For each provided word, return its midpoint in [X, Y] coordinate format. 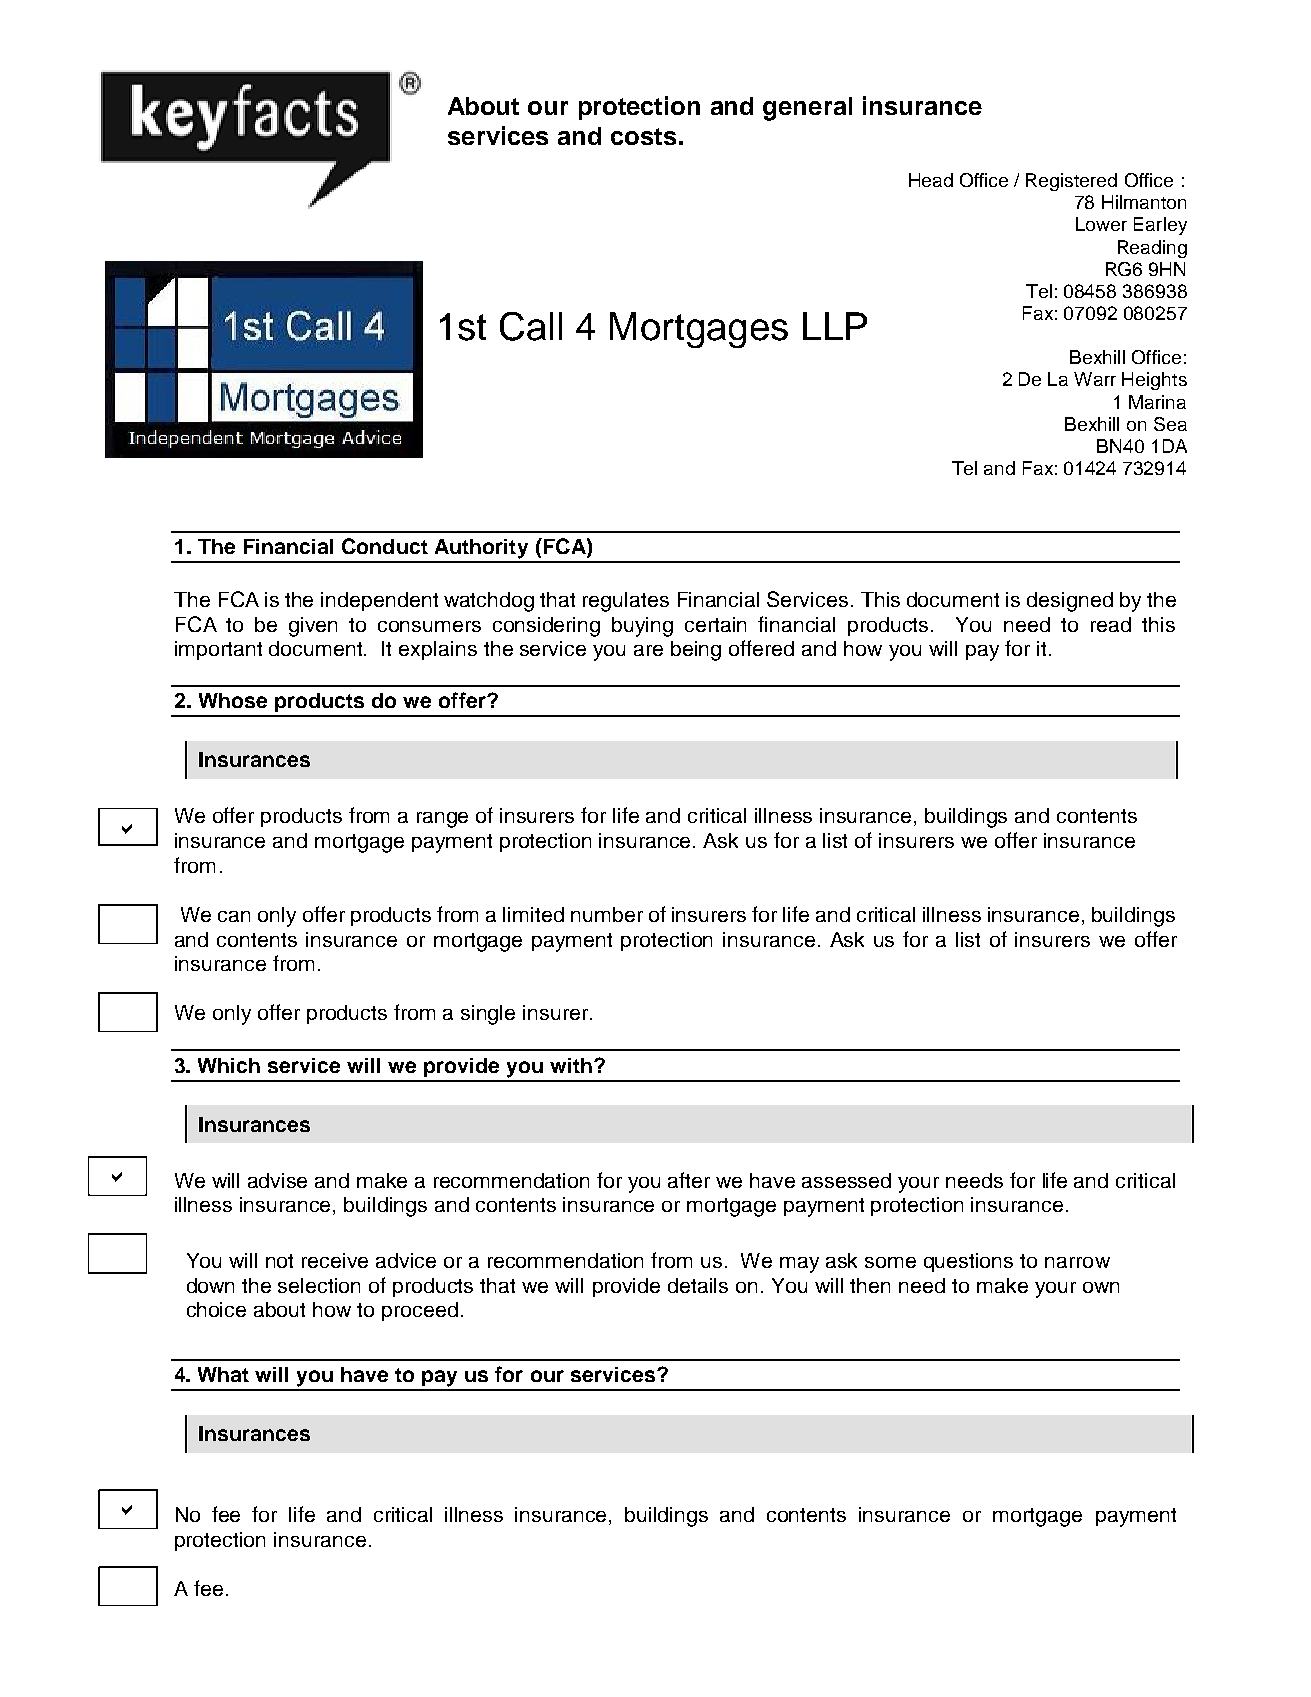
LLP [835, 326]
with [571, 1065]
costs [643, 136]
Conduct [385, 546]
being [696, 651]
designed [1070, 602]
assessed [846, 1180]
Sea [1170, 424]
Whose [233, 700]
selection [319, 1285]
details [698, 1285]
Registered [1071, 182]
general [807, 109]
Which [229, 1065]
